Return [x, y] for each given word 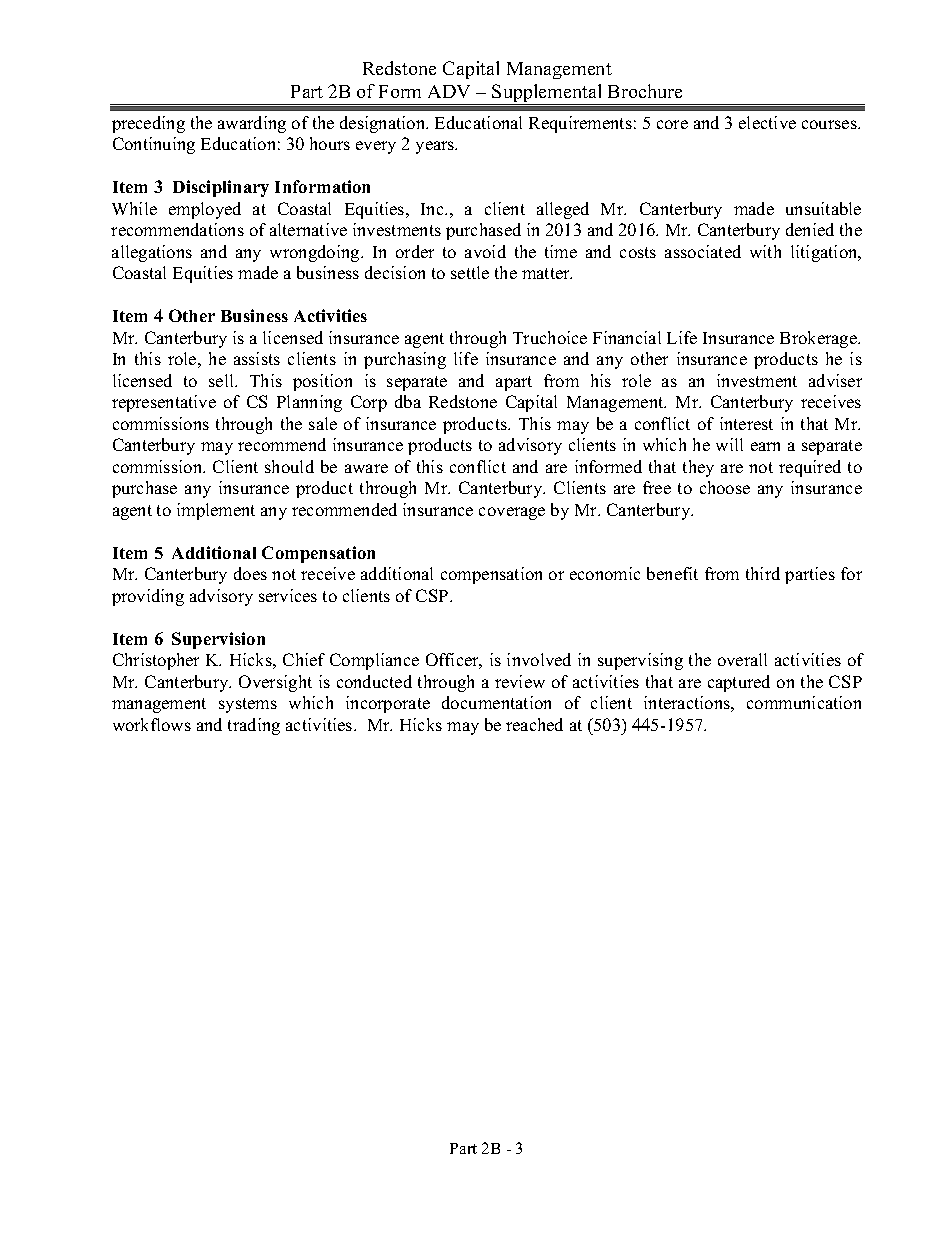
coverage [512, 513]
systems [248, 705]
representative [164, 403]
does [250, 573]
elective [767, 122]
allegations [152, 253]
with [765, 251]
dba [408, 401]
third [763, 573]
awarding [252, 124]
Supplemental [548, 94]
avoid [485, 251]
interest [746, 423]
